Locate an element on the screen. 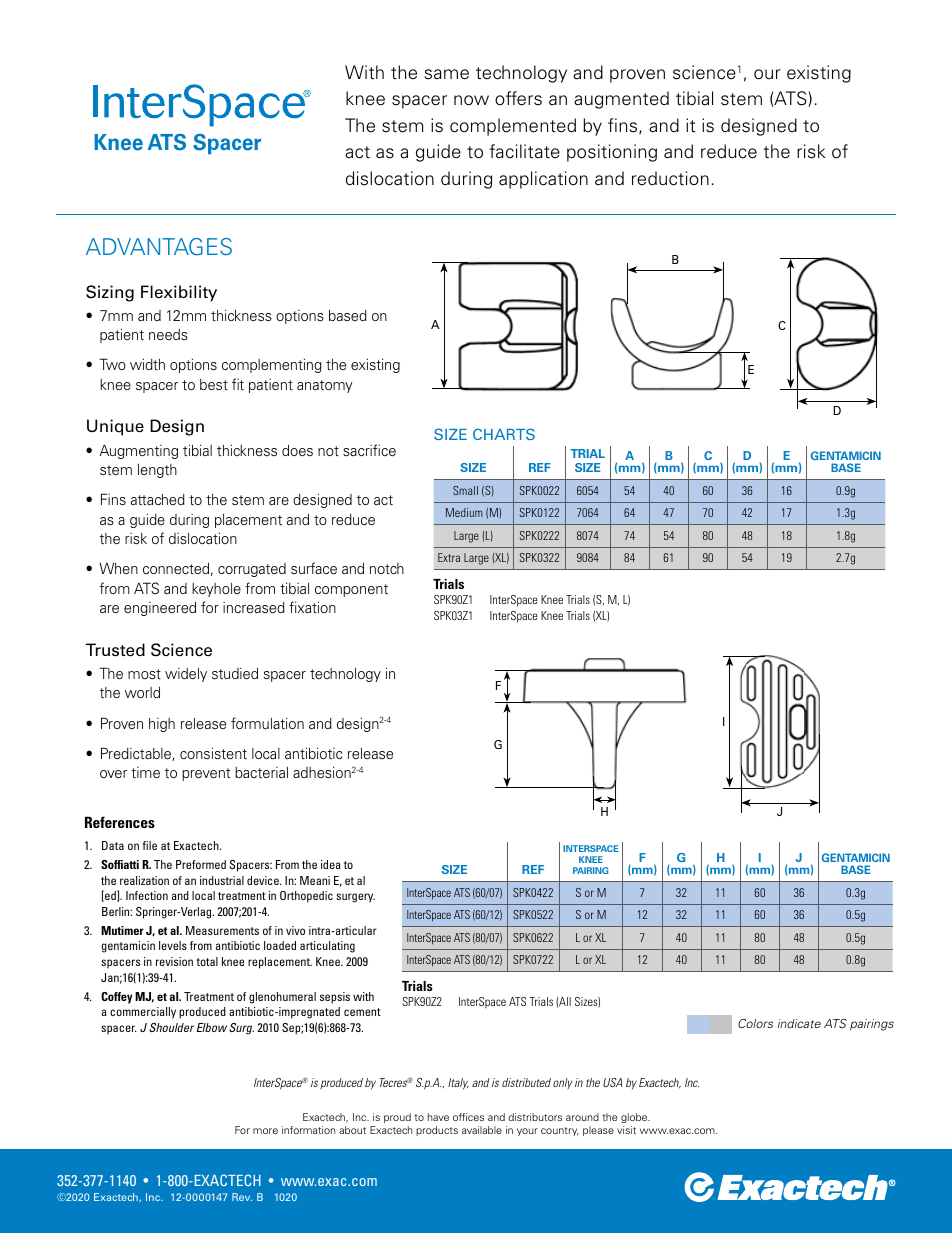  Colors is located at coordinates (755, 1023).
